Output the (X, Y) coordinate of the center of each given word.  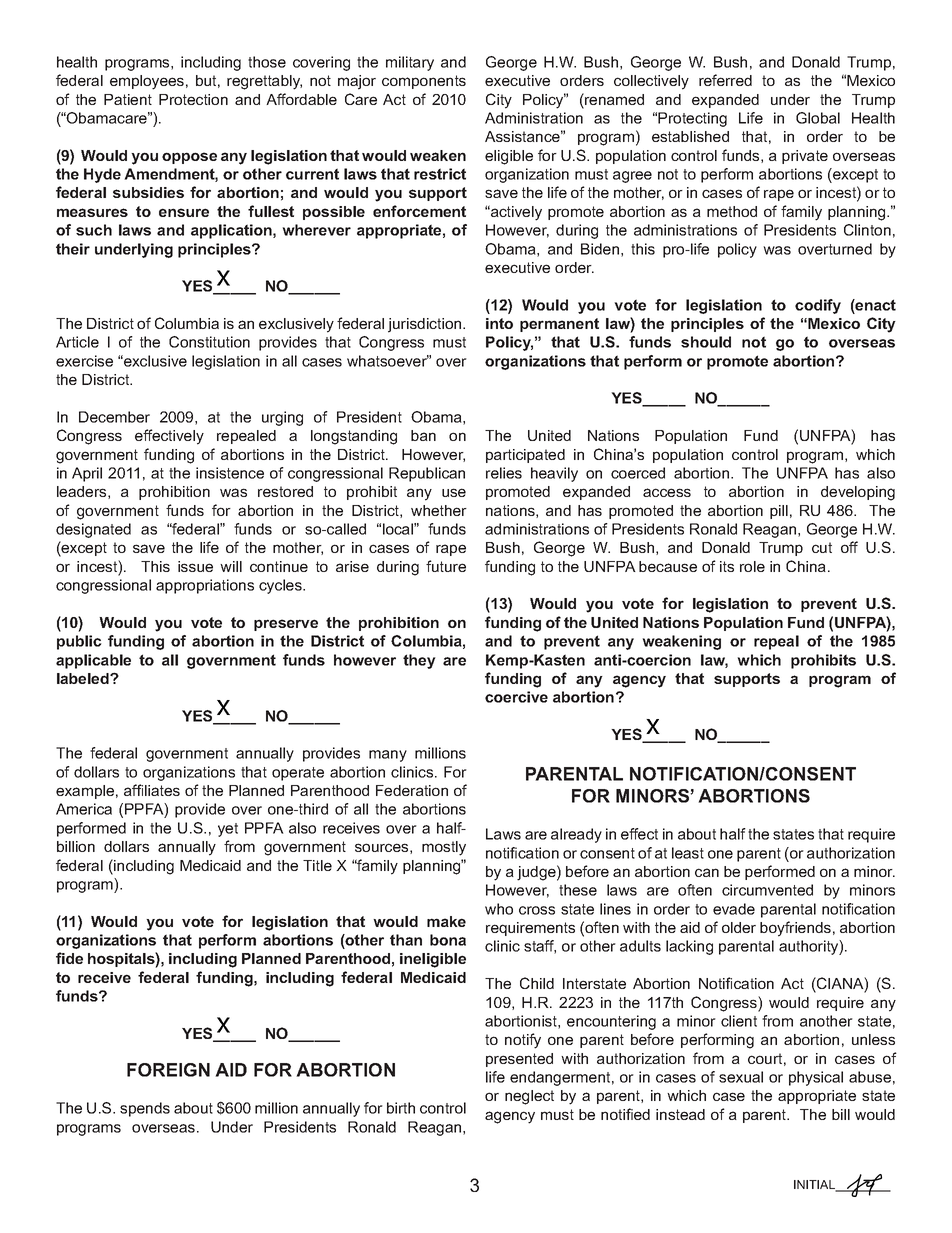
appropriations (205, 586)
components (424, 82)
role (752, 566)
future (446, 566)
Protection (193, 99)
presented (519, 1060)
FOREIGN (168, 1070)
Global (818, 118)
